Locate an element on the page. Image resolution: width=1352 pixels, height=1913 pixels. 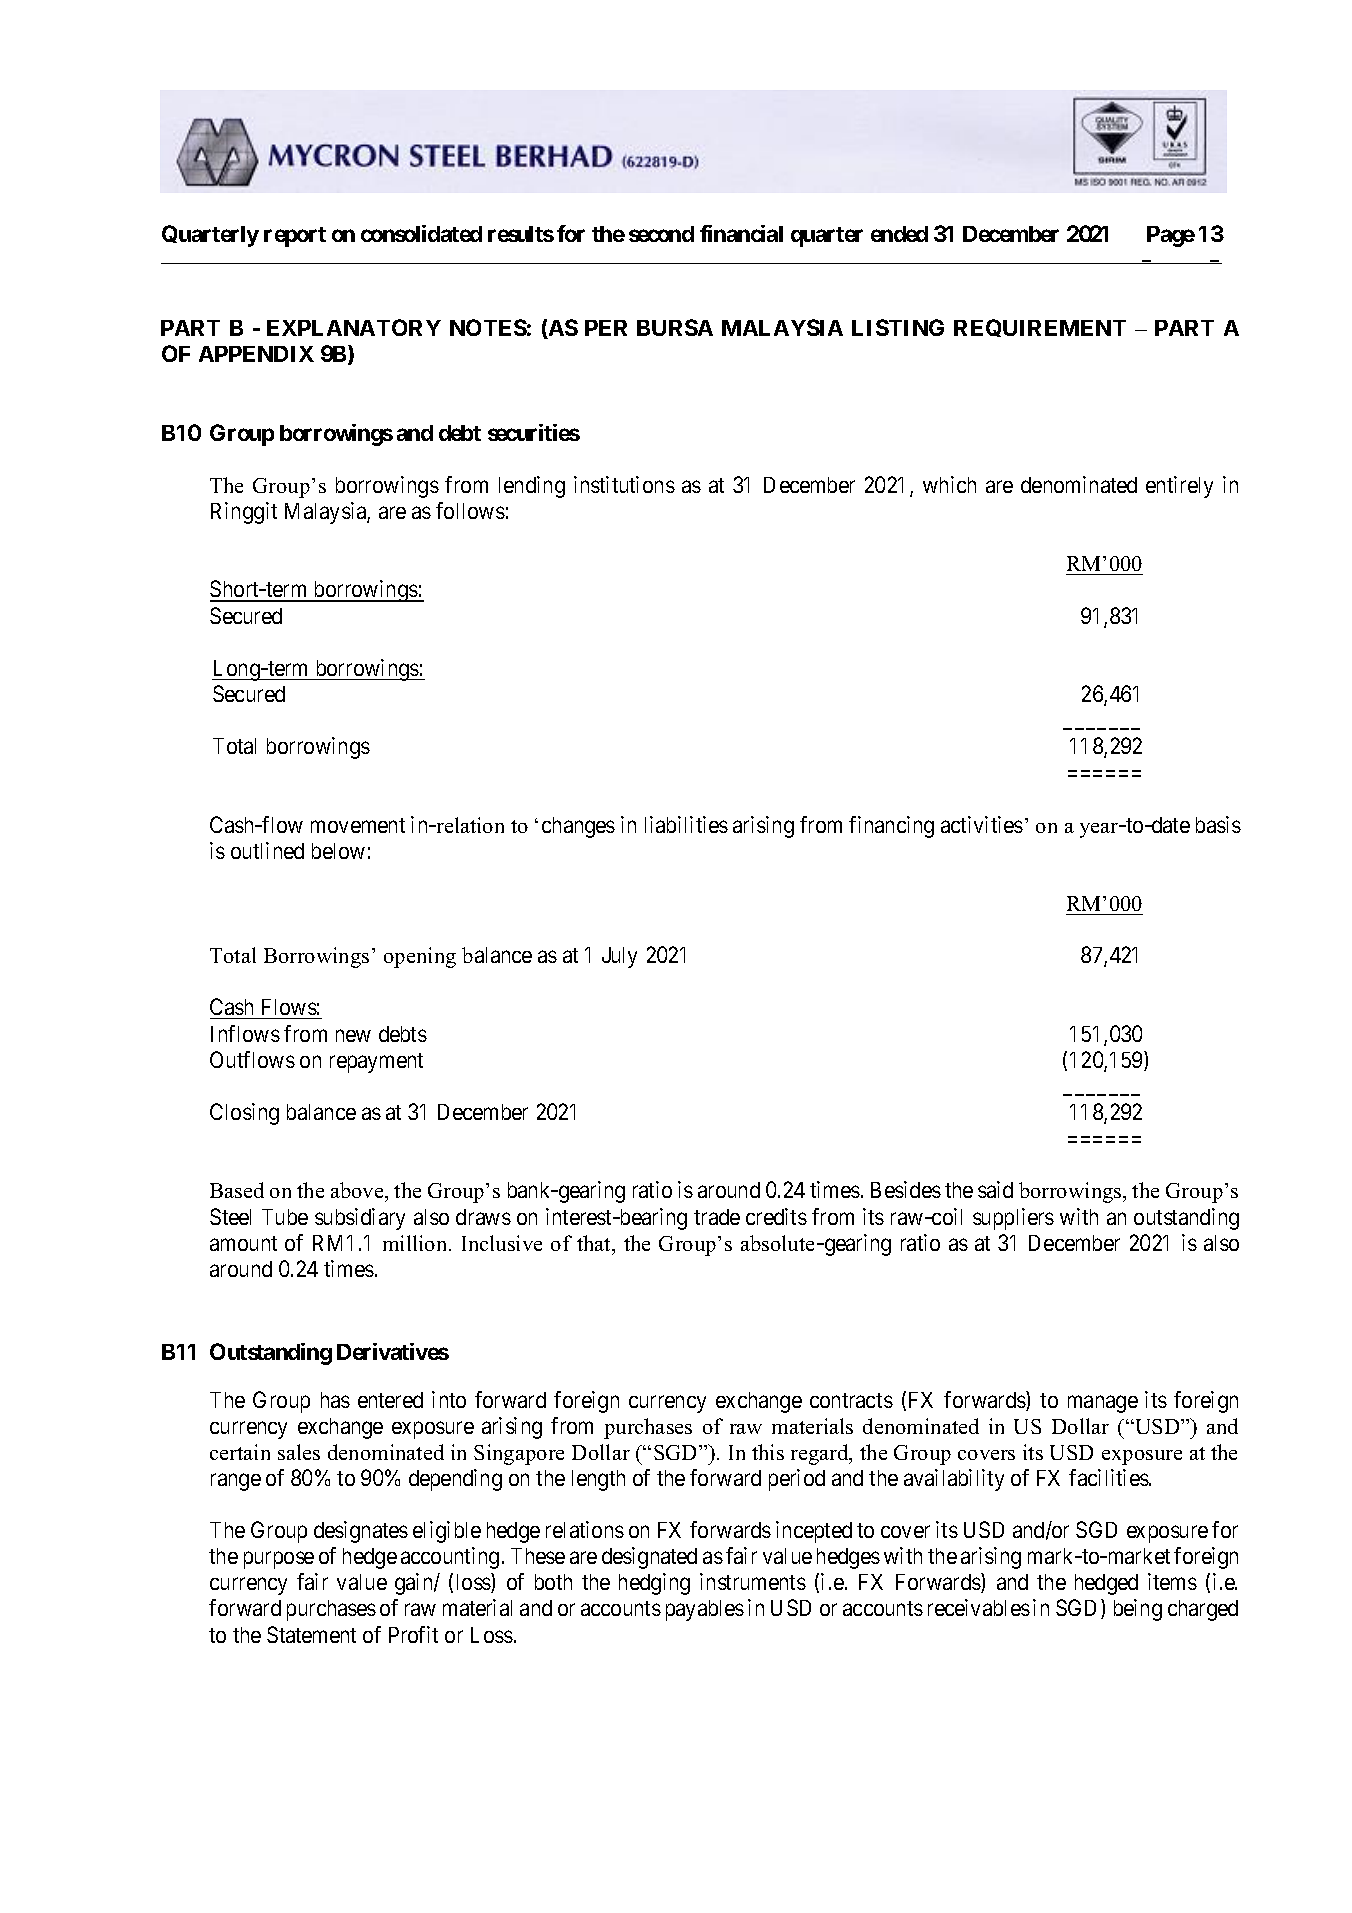
Statement is located at coordinates (311, 1634).
